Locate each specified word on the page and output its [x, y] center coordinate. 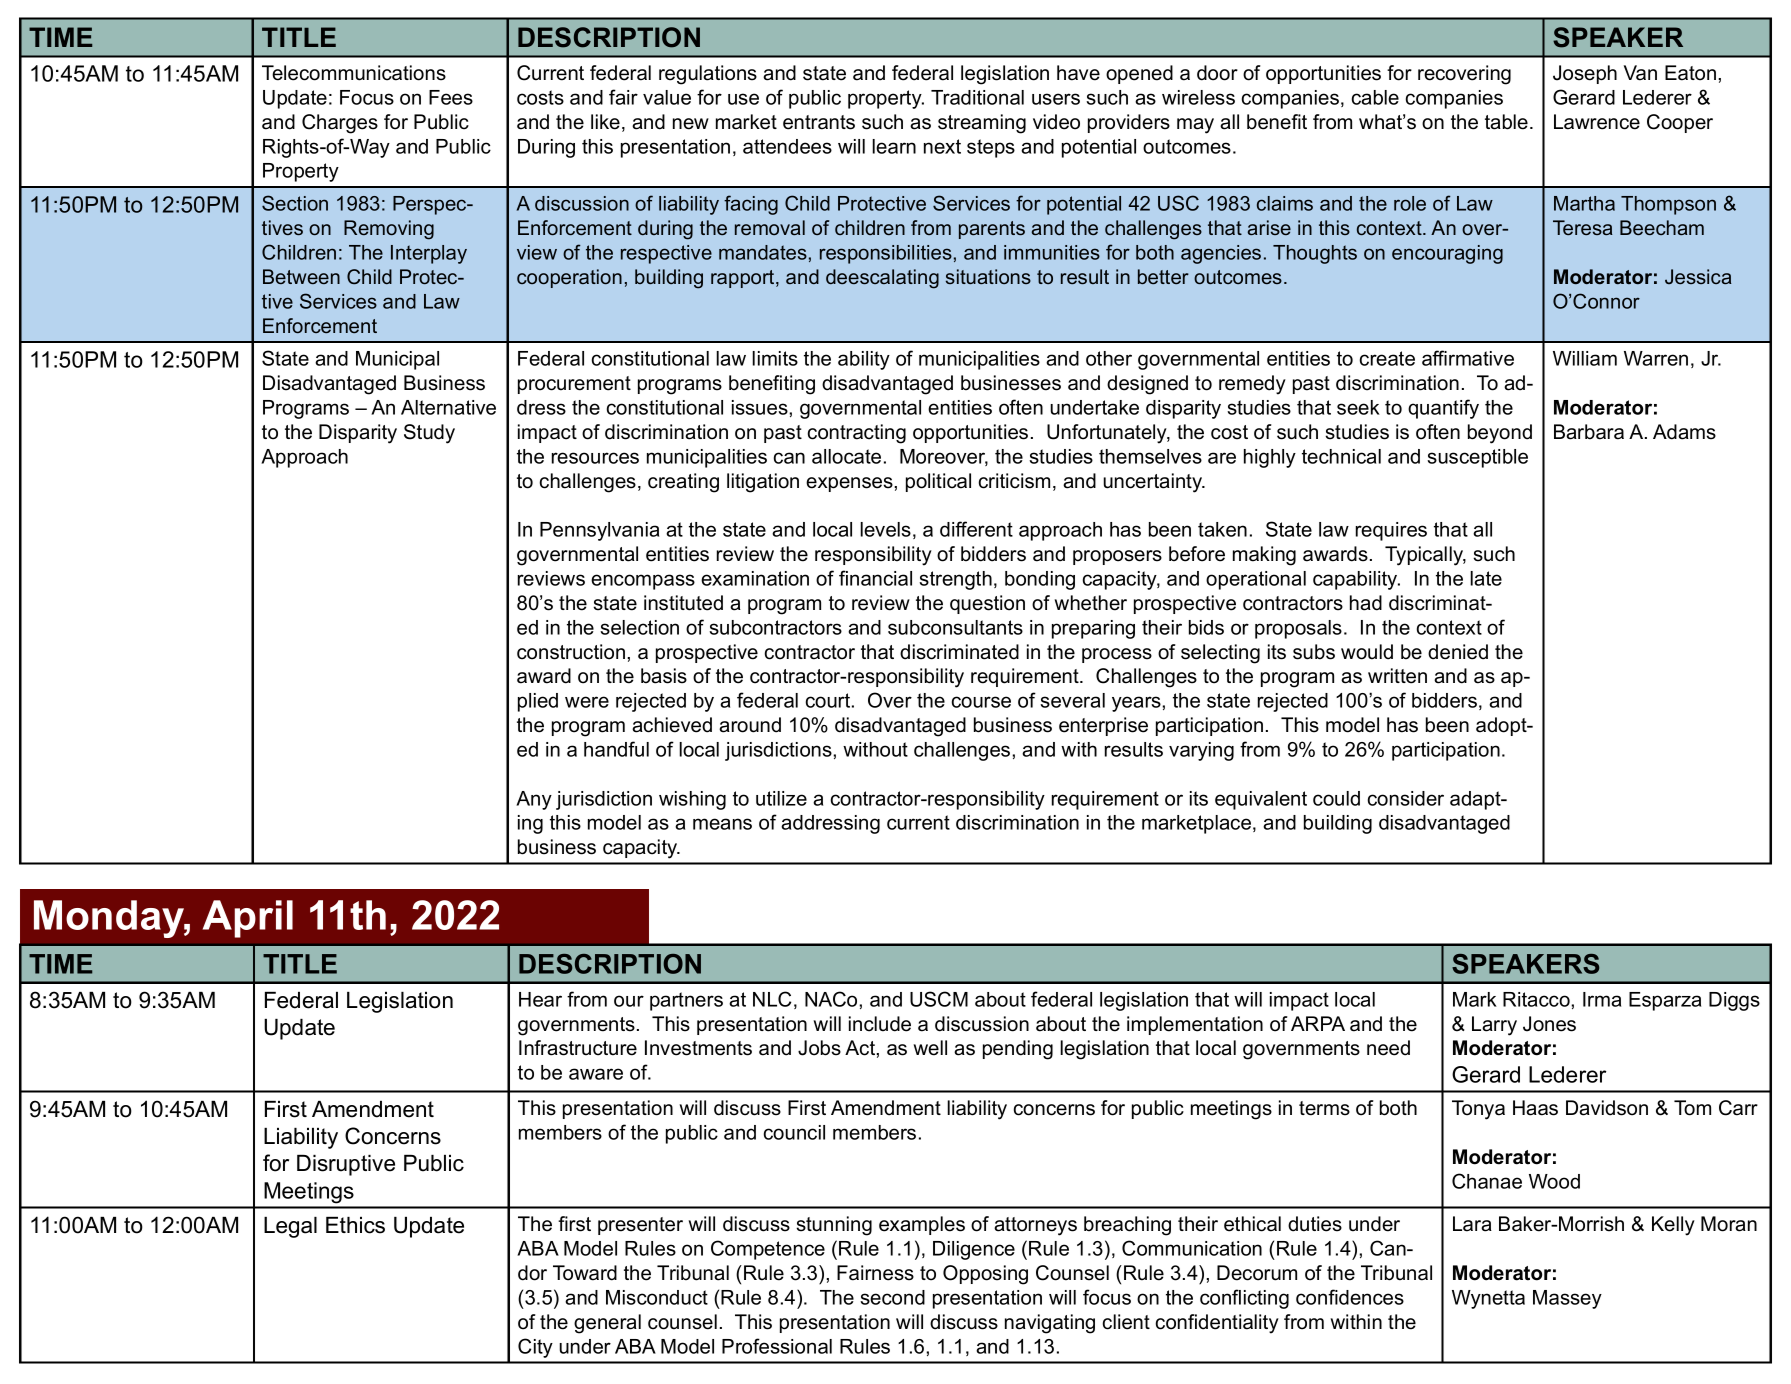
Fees [451, 97]
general [607, 1324]
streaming [982, 124]
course [981, 702]
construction [572, 652]
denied [1458, 652]
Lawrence [1597, 122]
